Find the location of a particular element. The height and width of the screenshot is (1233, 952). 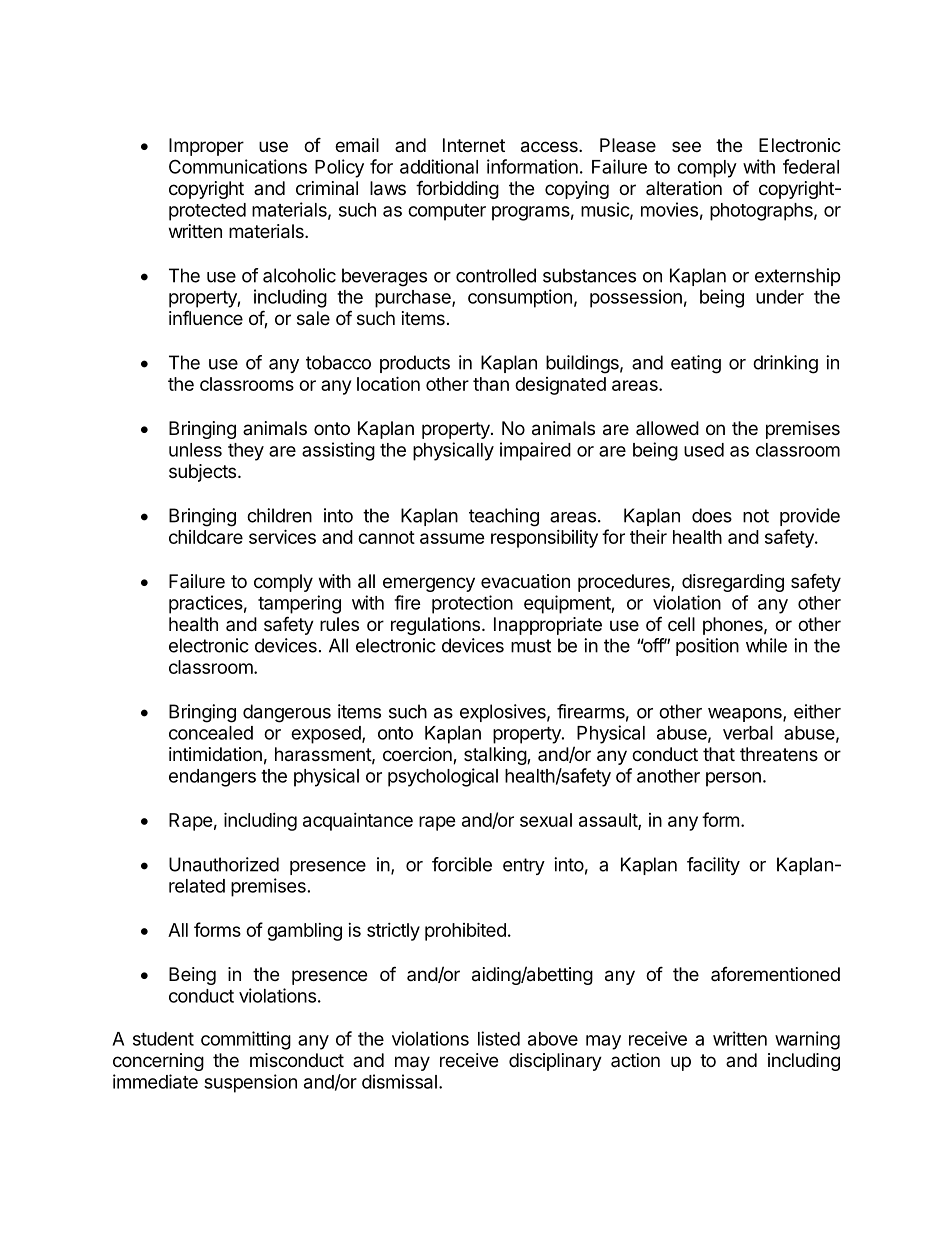

tampering is located at coordinates (299, 604).
